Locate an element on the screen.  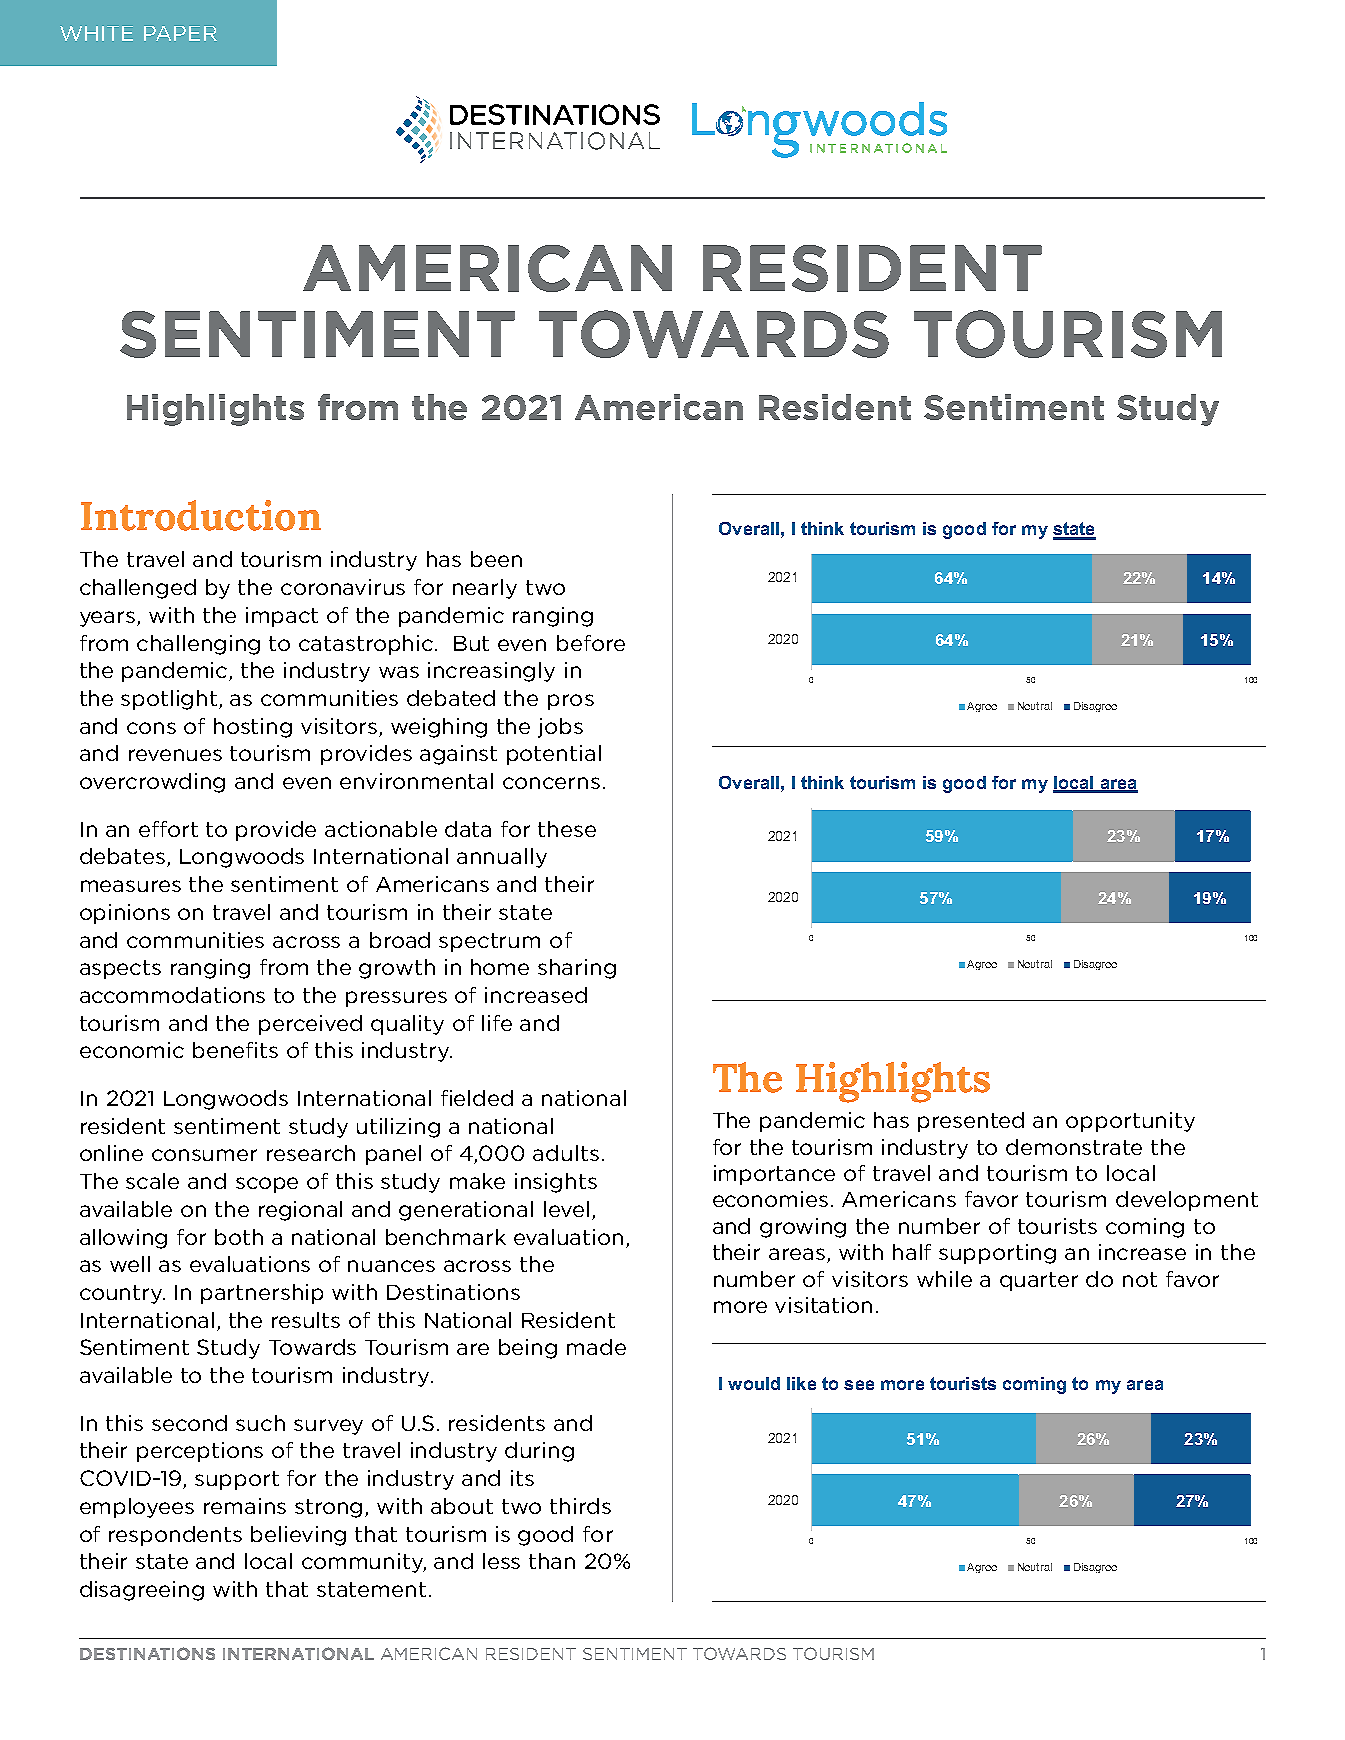
thirds is located at coordinates (580, 1506).
